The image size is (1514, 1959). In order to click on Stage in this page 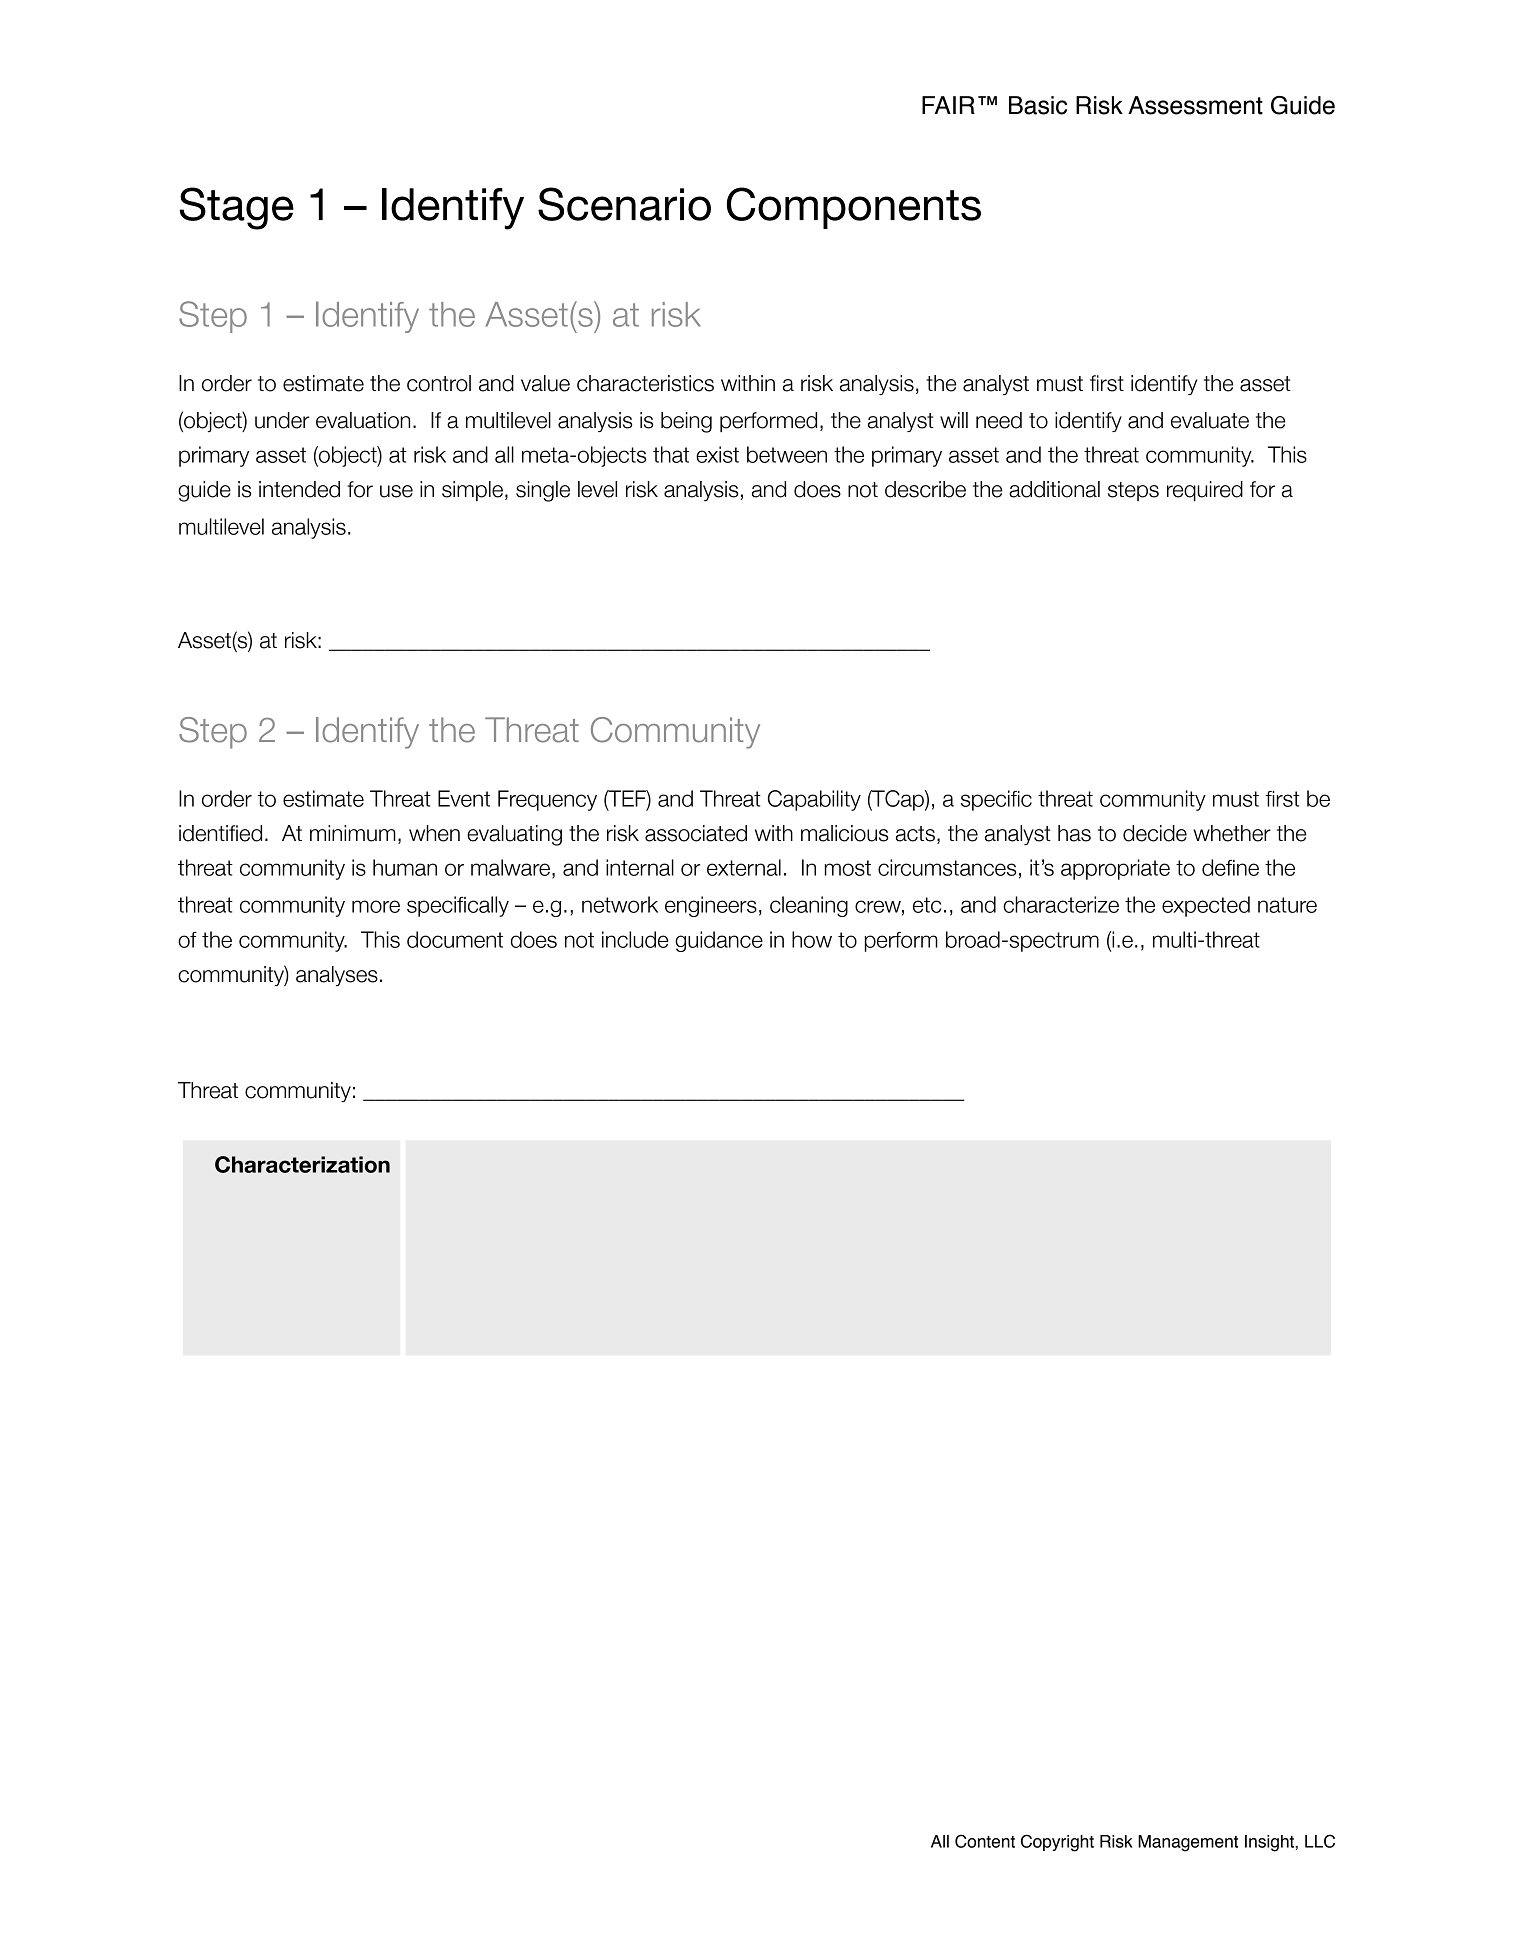, I will do `click(236, 208)`.
